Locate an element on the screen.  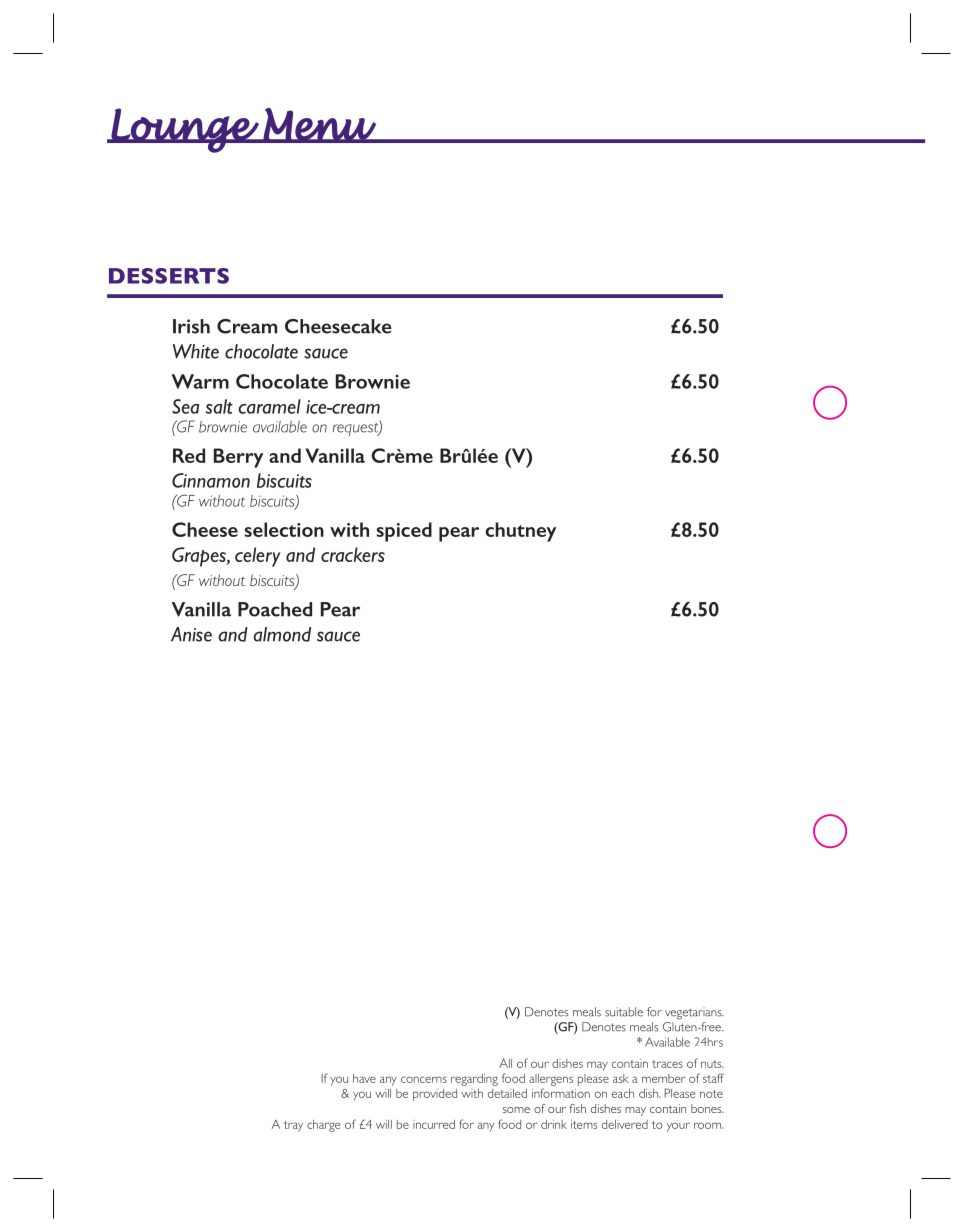
selection is located at coordinates (284, 529).
